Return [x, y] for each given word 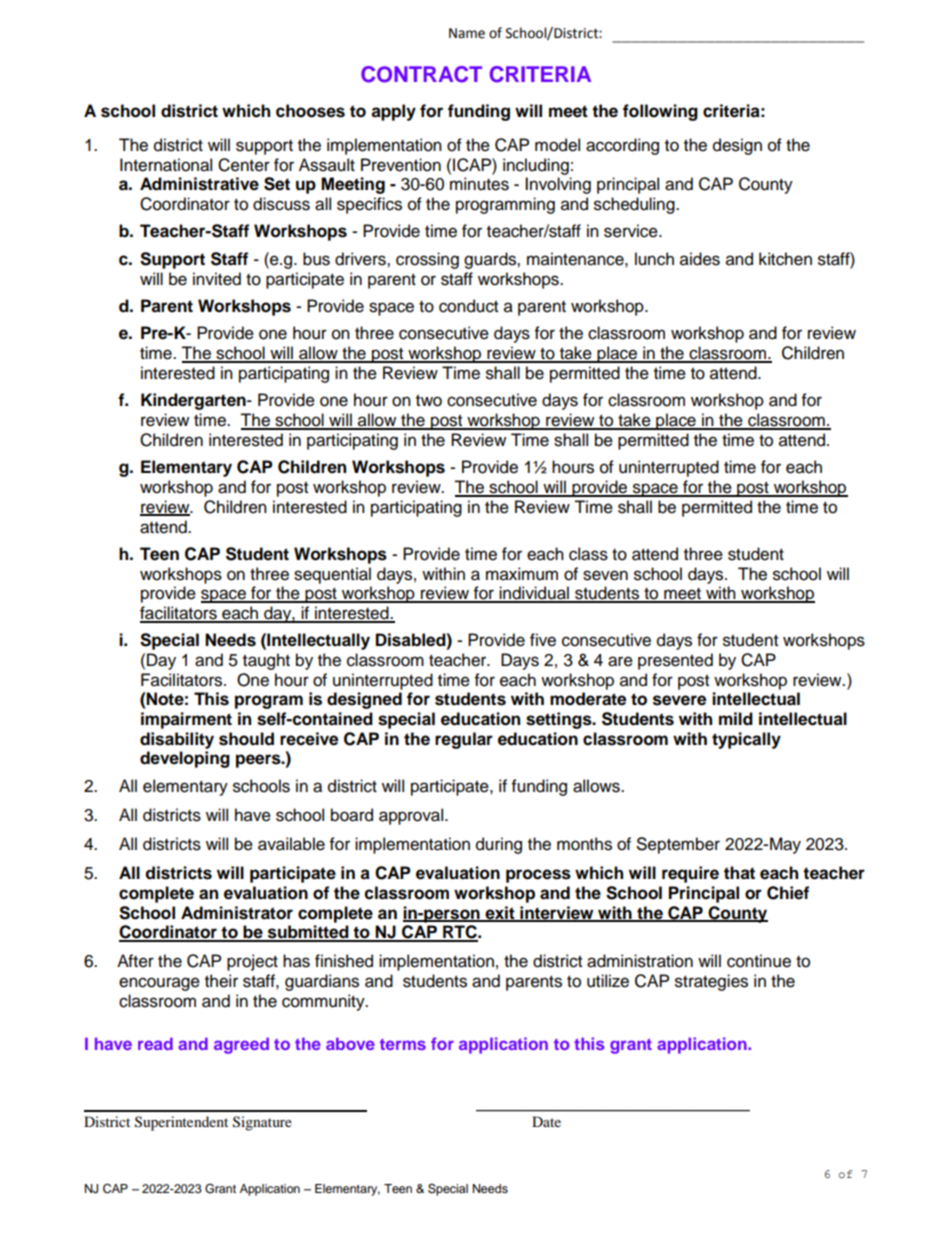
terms [403, 1044]
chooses [310, 111]
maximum [522, 574]
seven [605, 575]
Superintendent [181, 1123]
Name [467, 33]
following [660, 112]
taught [266, 661]
